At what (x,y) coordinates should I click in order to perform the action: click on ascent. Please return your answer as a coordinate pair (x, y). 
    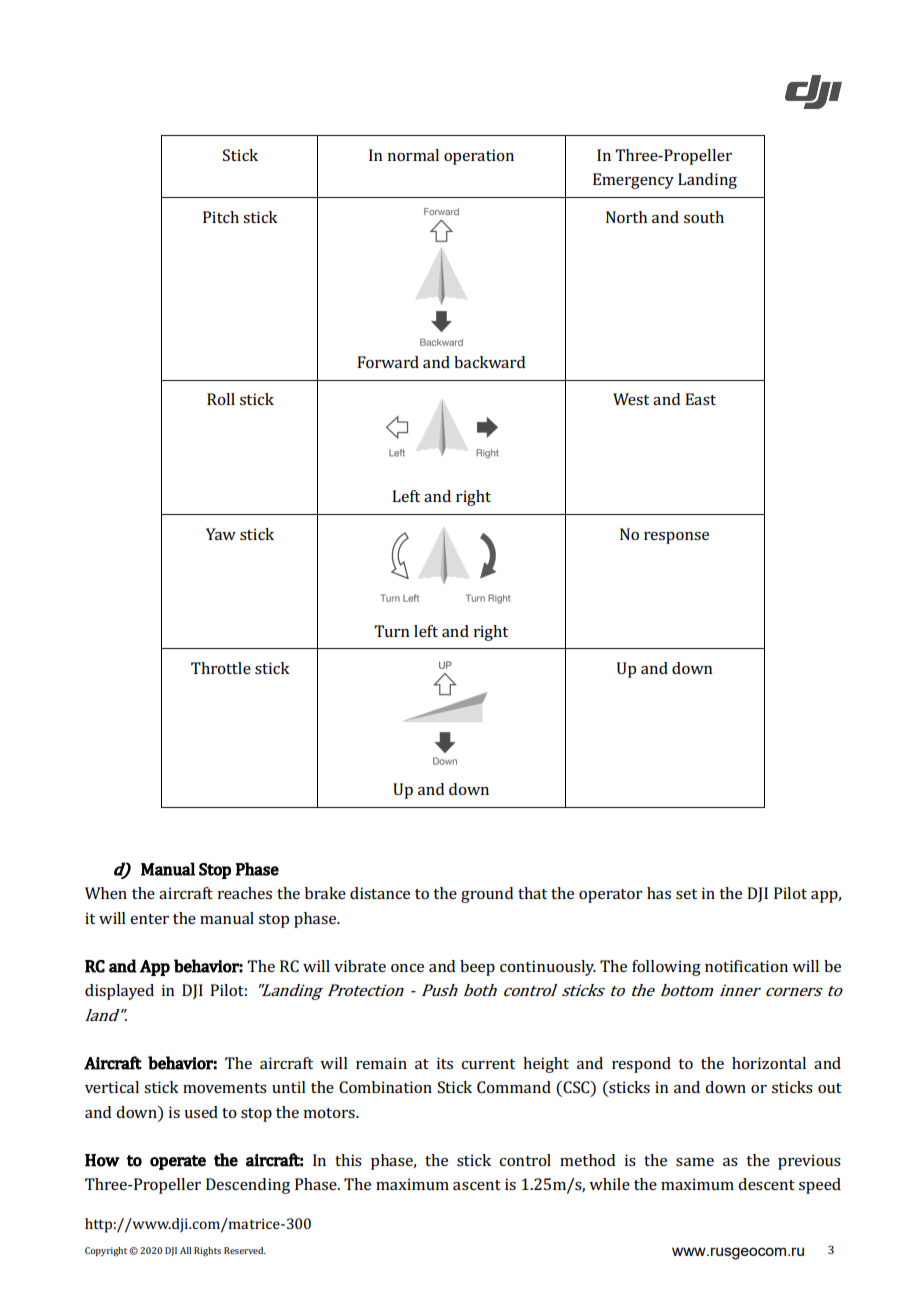
    Looking at the image, I should click on (477, 1185).
